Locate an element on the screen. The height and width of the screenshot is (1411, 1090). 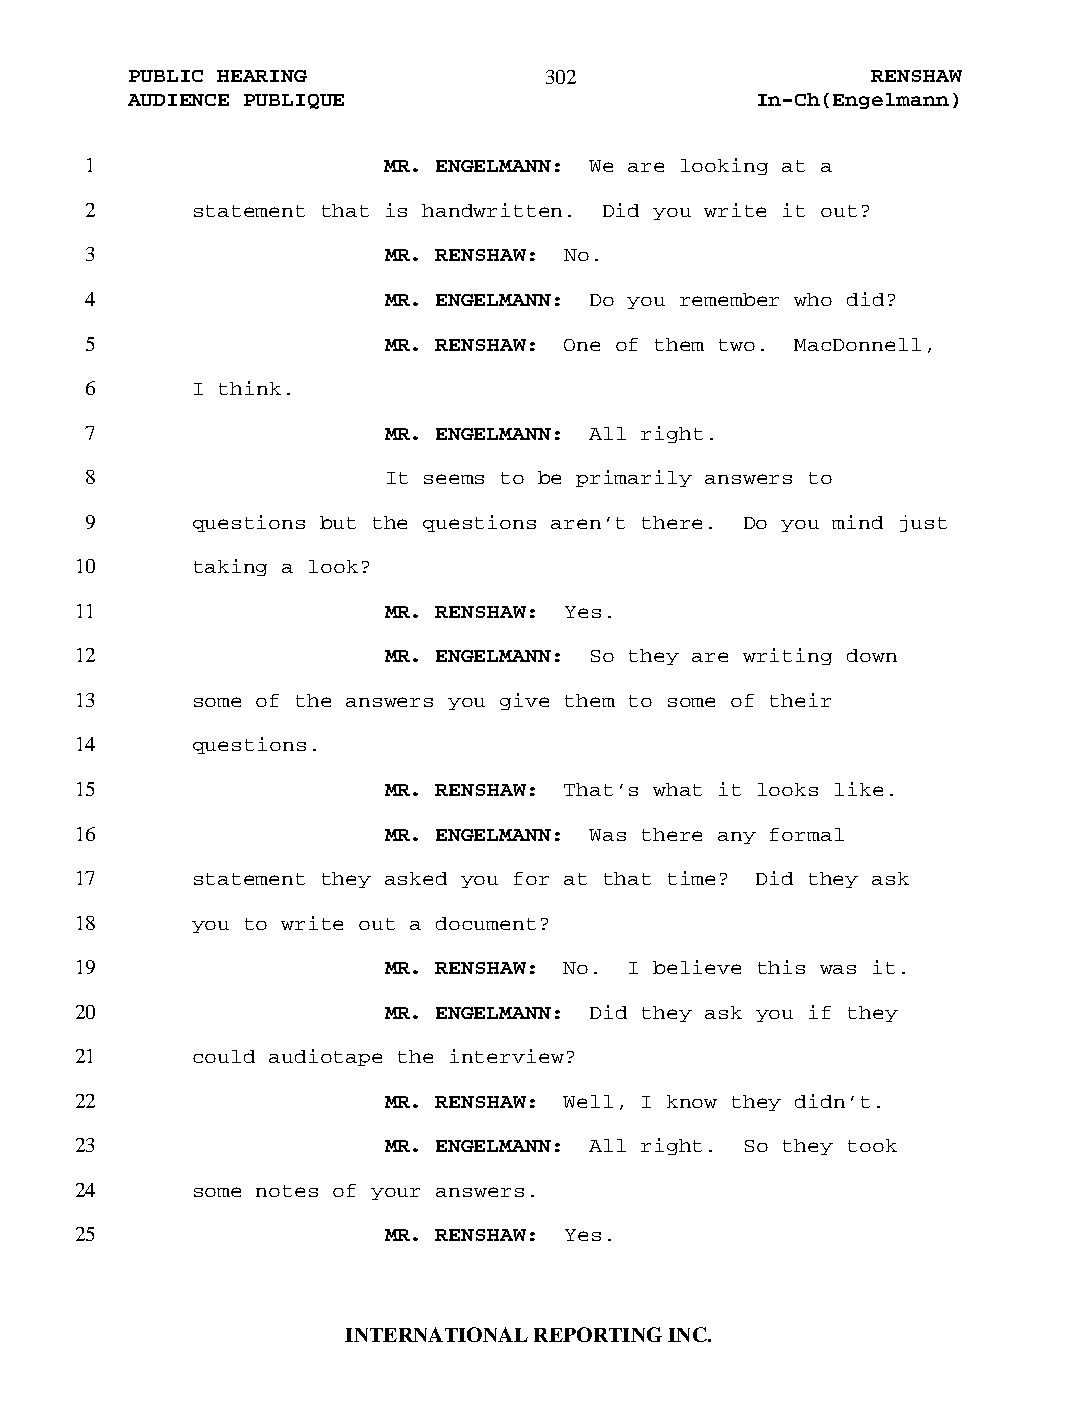
REPORTING is located at coordinates (598, 1334).
